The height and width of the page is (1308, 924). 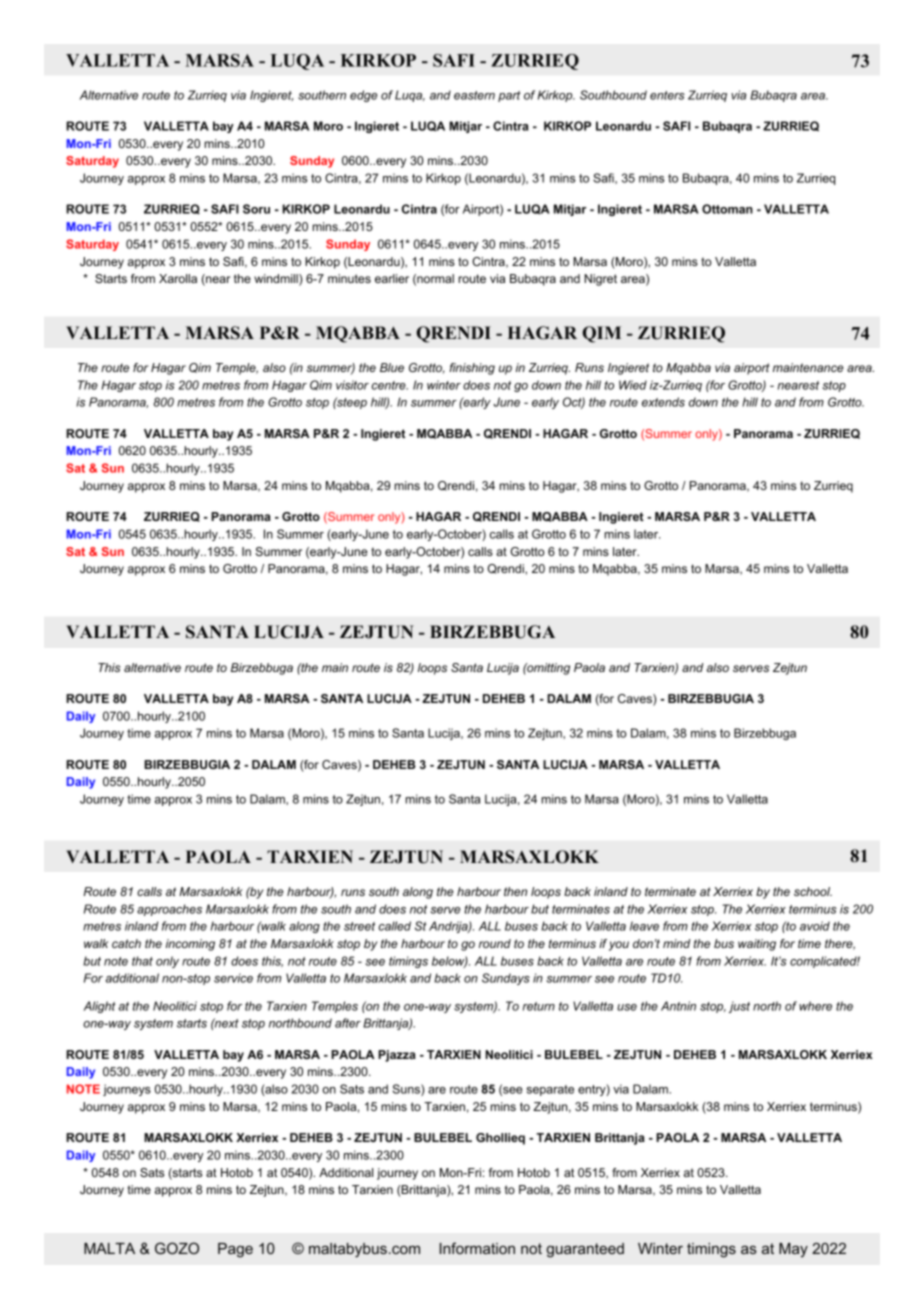 What do you see at coordinates (667, 95) in the page?
I see `enters` at bounding box center [667, 95].
